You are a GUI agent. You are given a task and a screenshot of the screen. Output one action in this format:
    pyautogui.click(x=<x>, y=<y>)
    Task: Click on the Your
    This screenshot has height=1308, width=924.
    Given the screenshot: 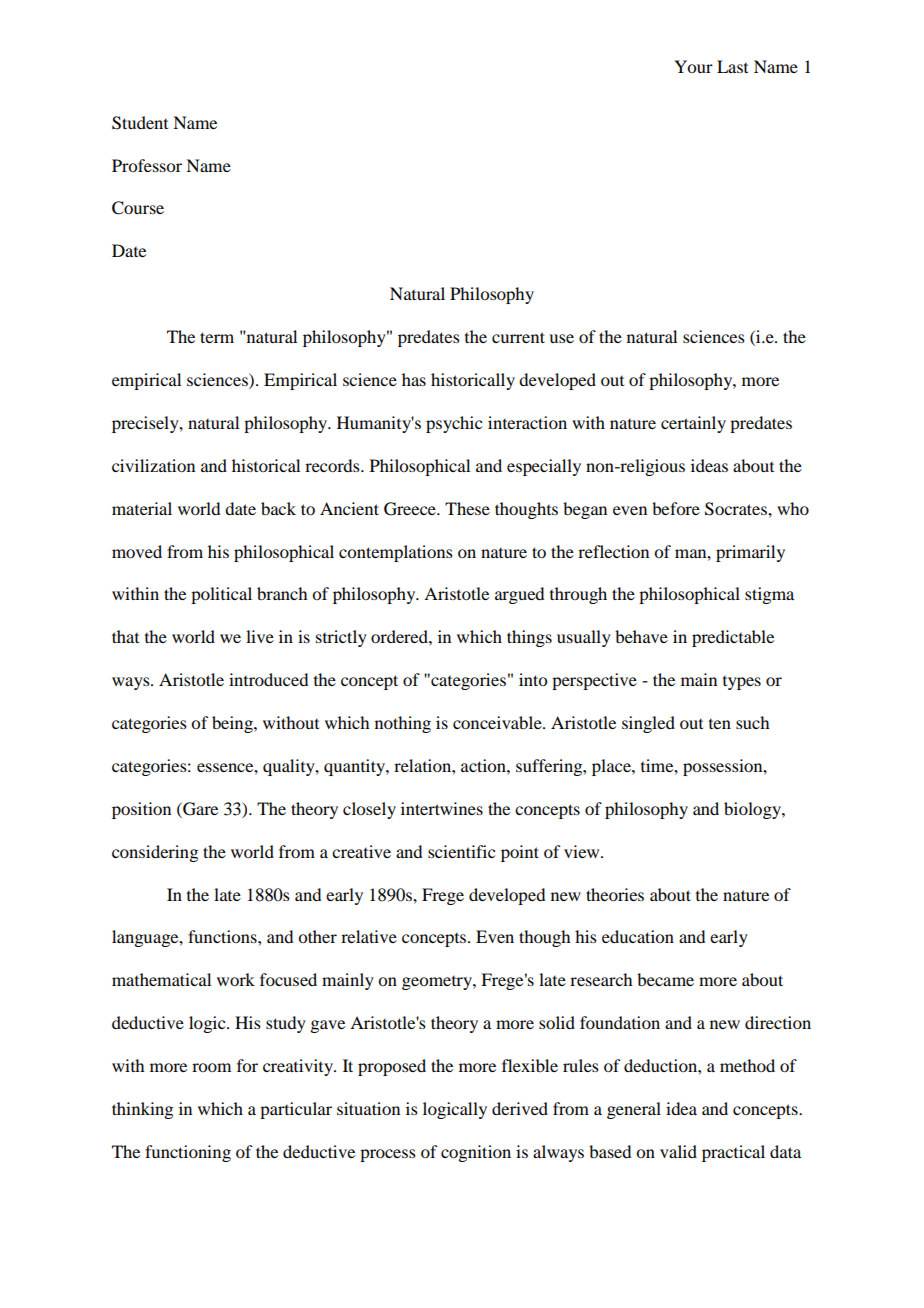 What is the action you would take?
    pyautogui.click(x=693, y=66)
